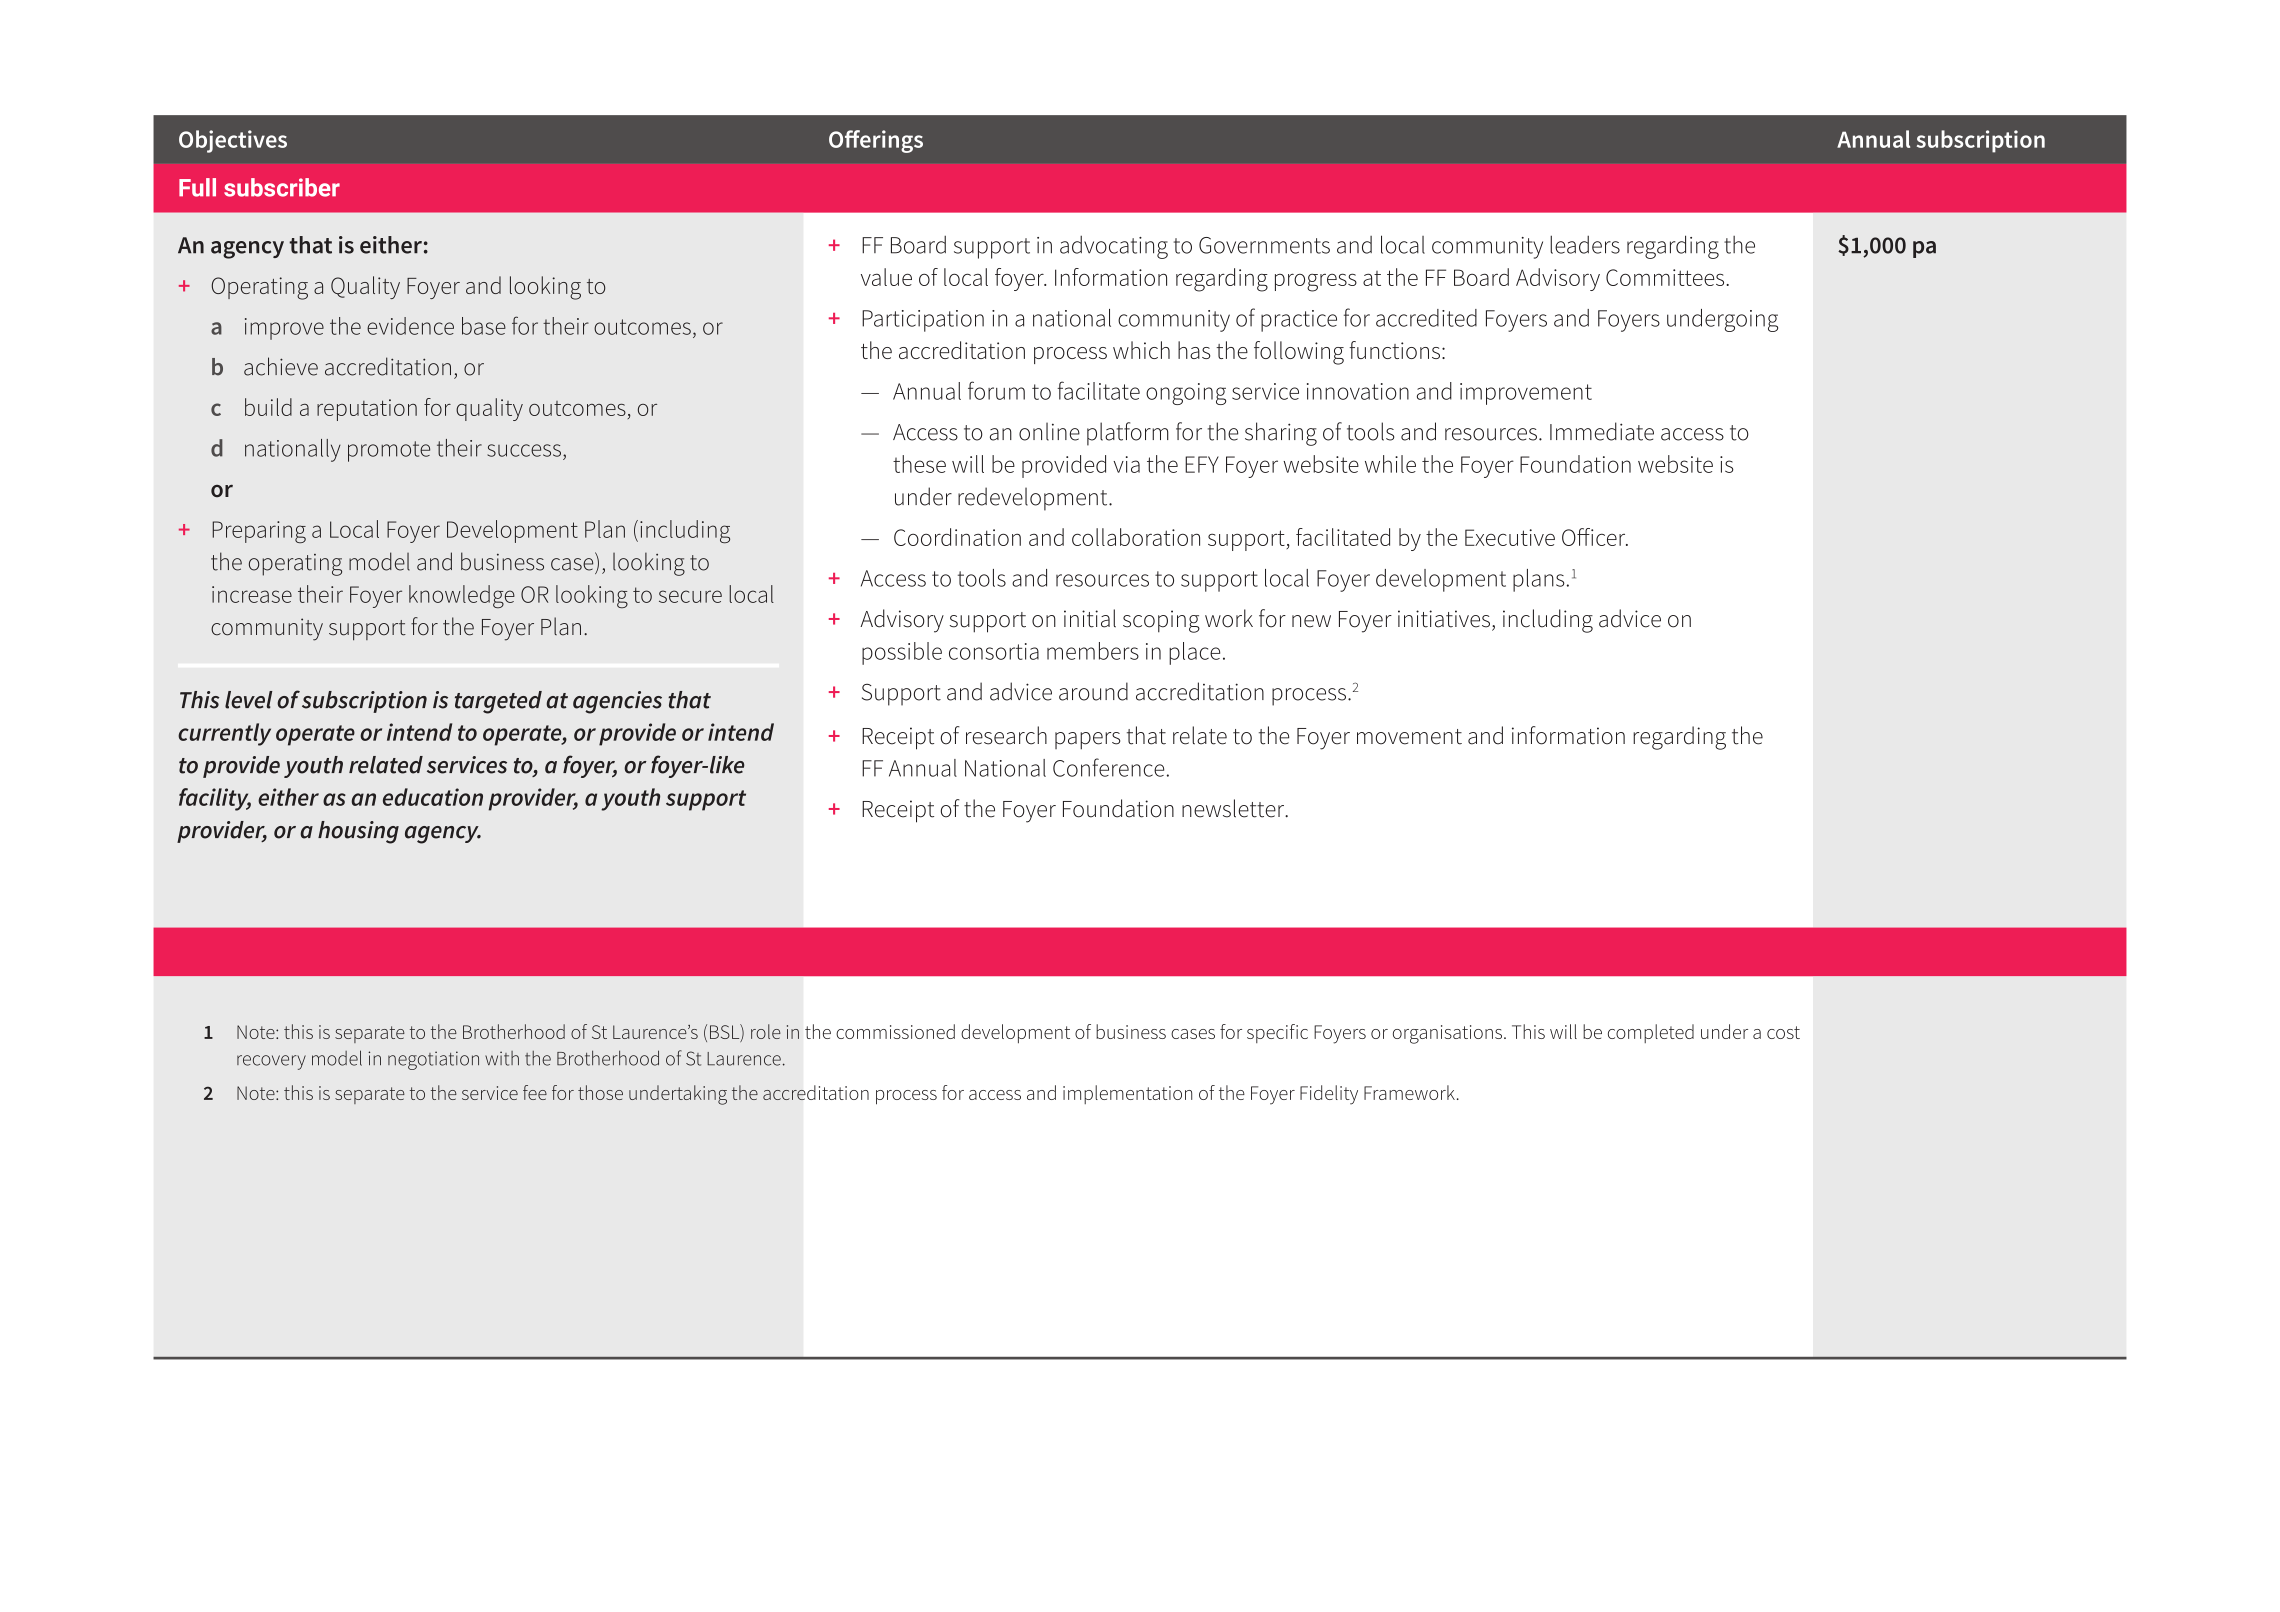 The image size is (2280, 1612). Describe the element at coordinates (1602, 431) in the screenshot. I see `Immediate` at that location.
